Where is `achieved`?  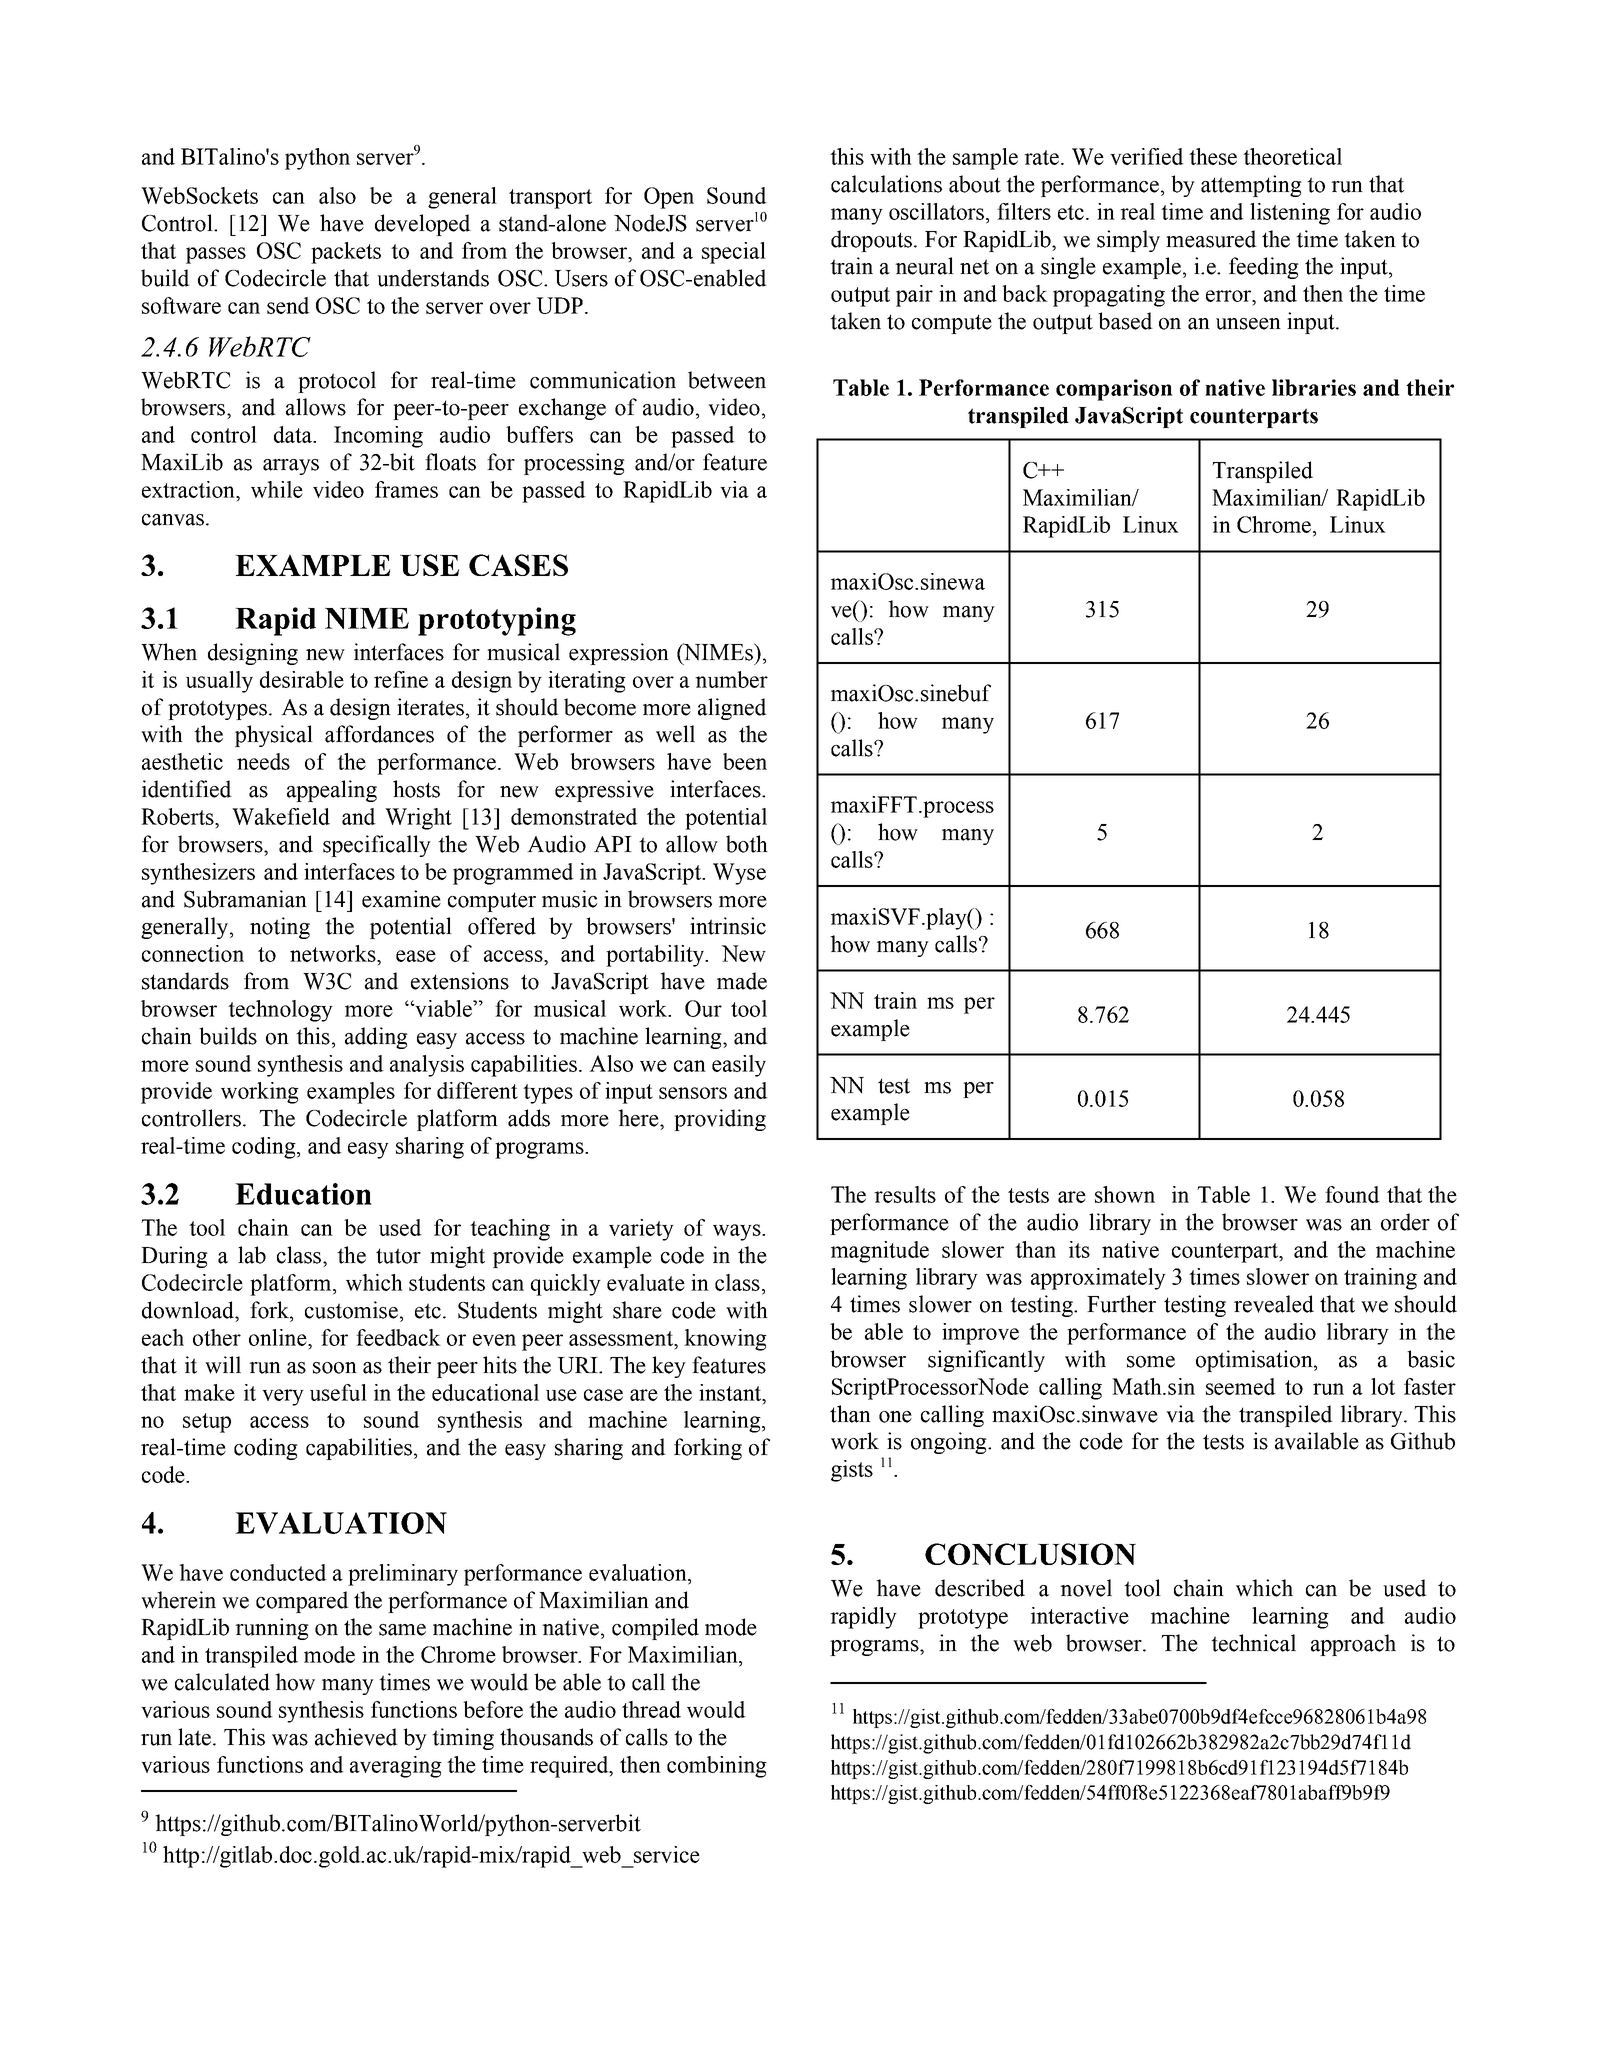 achieved is located at coordinates (356, 1737).
